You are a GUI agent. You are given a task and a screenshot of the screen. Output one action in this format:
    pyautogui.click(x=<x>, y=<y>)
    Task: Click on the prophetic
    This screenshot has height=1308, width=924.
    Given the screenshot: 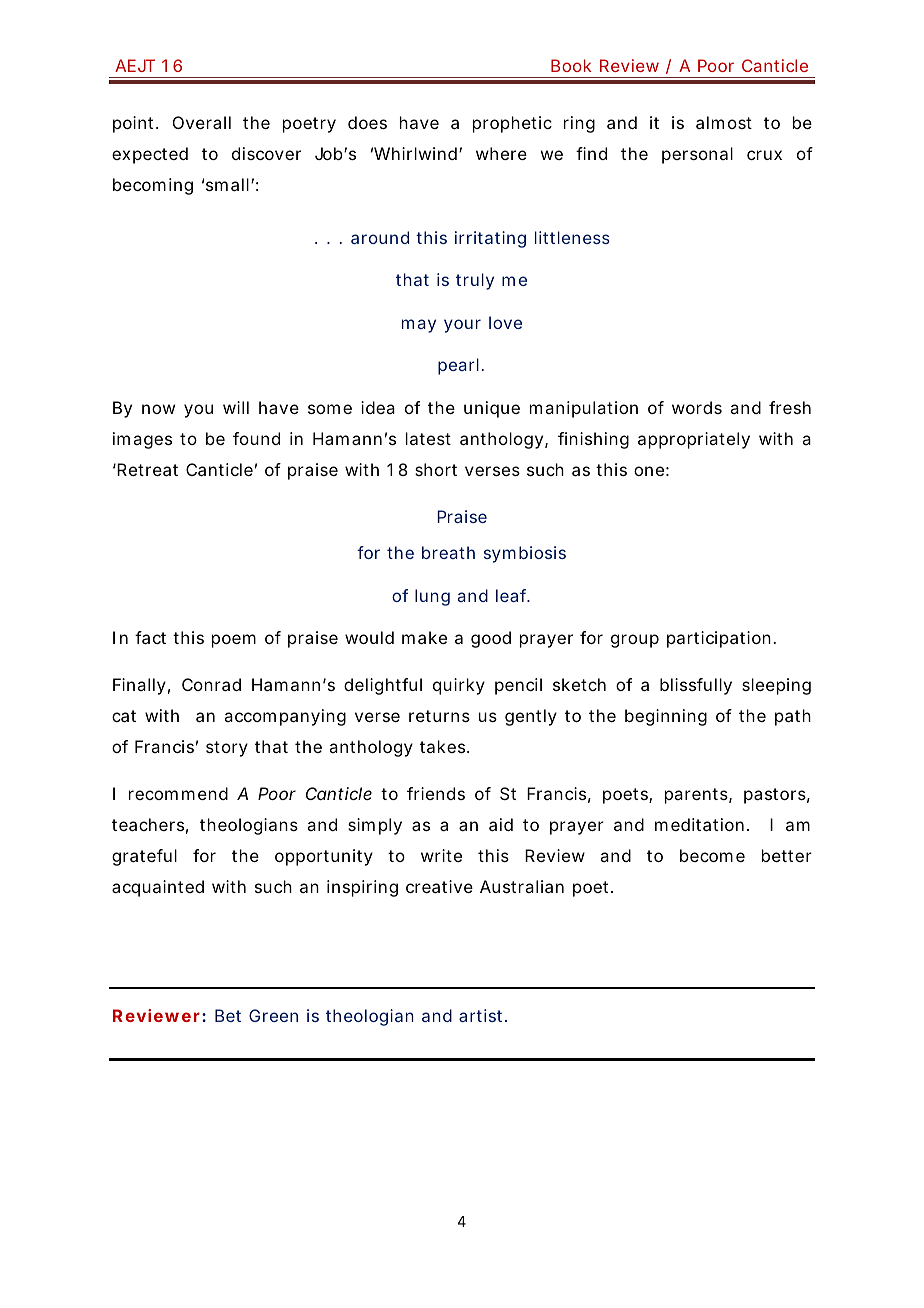 What is the action you would take?
    pyautogui.click(x=512, y=124)
